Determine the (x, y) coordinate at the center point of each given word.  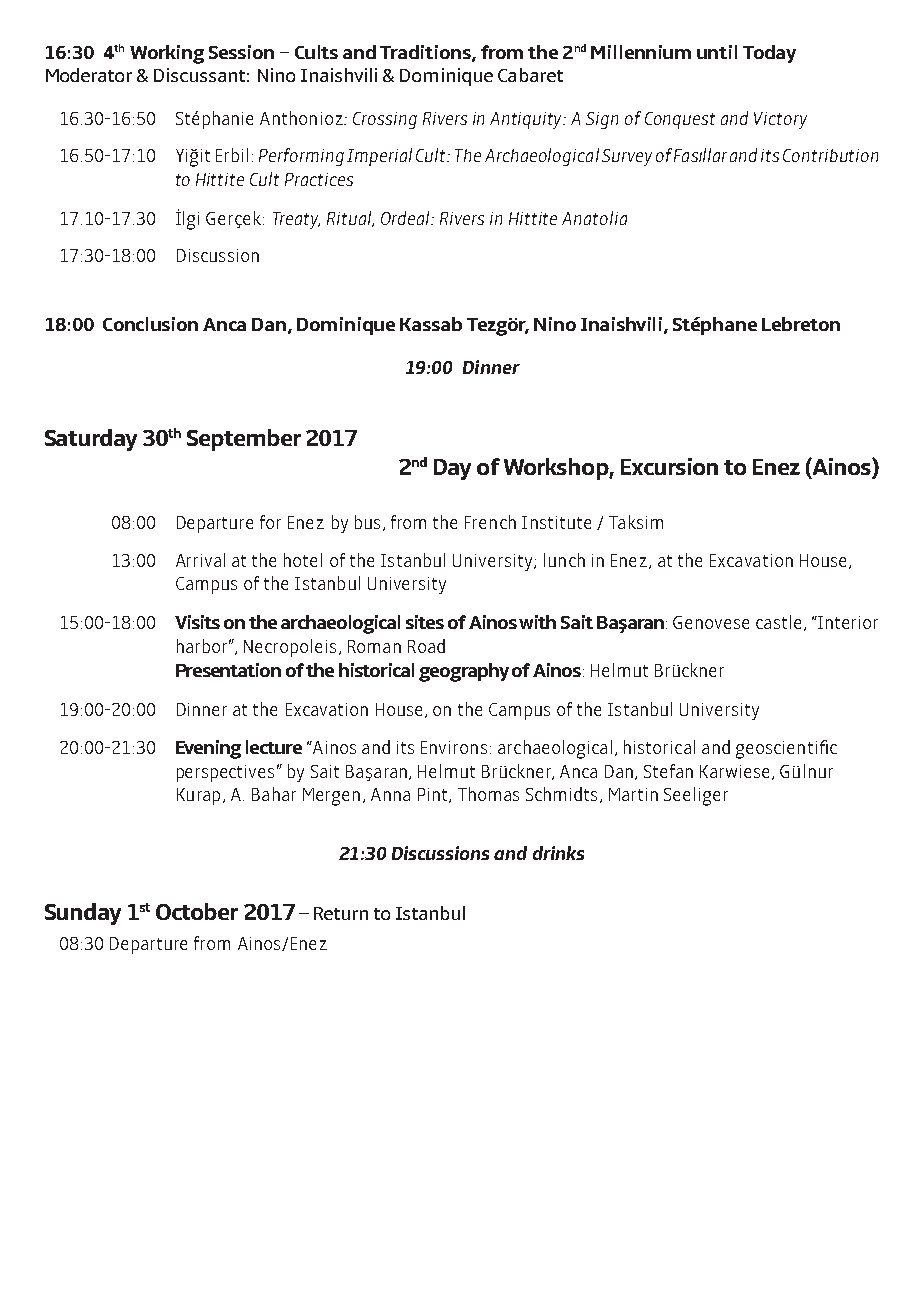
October (197, 911)
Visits (197, 622)
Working (167, 54)
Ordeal (407, 218)
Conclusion (150, 324)
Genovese (711, 622)
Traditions (426, 53)
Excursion (669, 466)
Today (769, 54)
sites (425, 622)
